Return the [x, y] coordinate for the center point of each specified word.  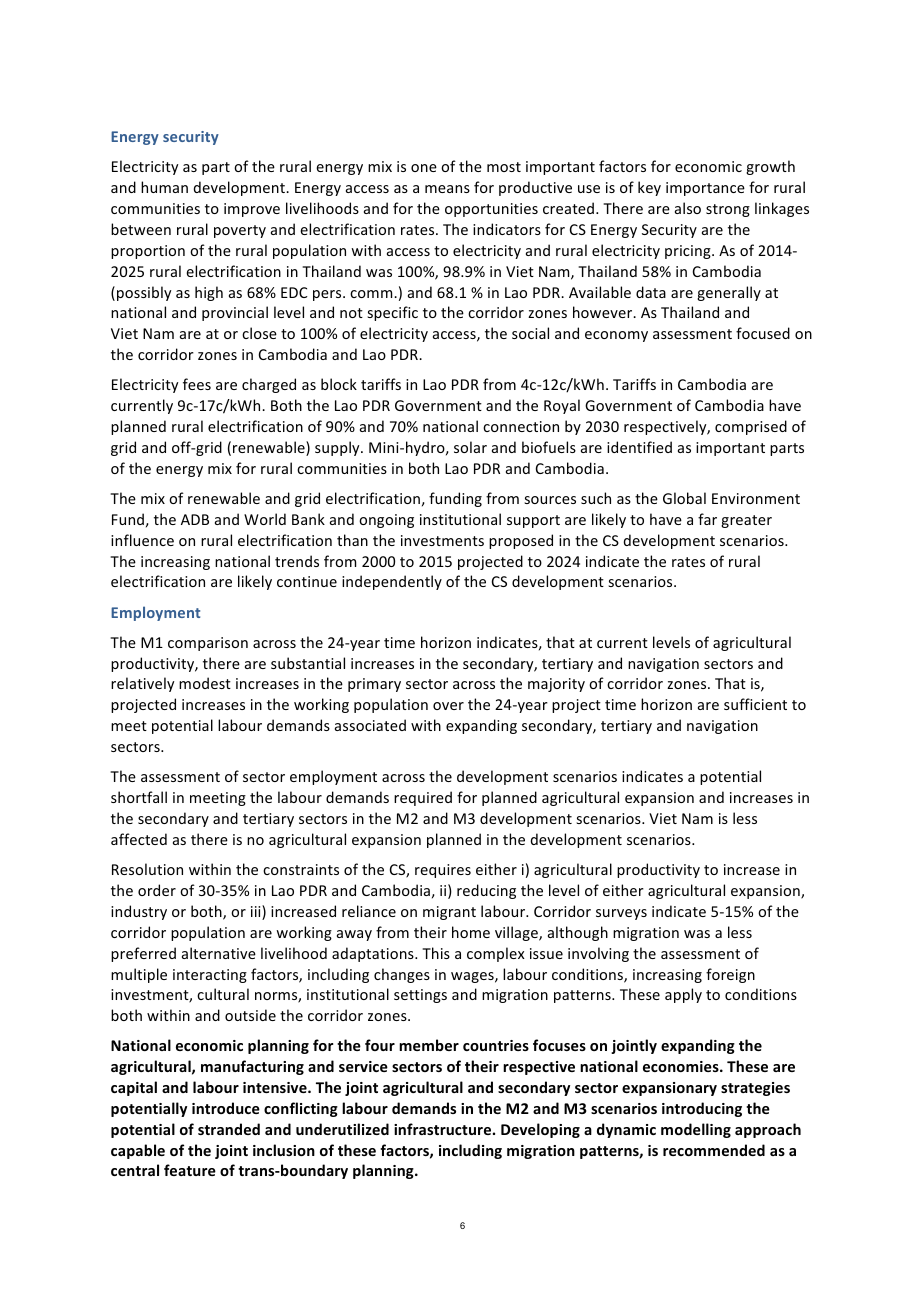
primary [374, 685]
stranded [229, 1129]
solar [470, 447]
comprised [751, 427]
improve [252, 210]
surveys [621, 914]
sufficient [755, 704]
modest [205, 683]
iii [257, 912]
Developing [540, 1130]
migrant [449, 913]
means [447, 189]
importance [705, 189]
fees [197, 384]
